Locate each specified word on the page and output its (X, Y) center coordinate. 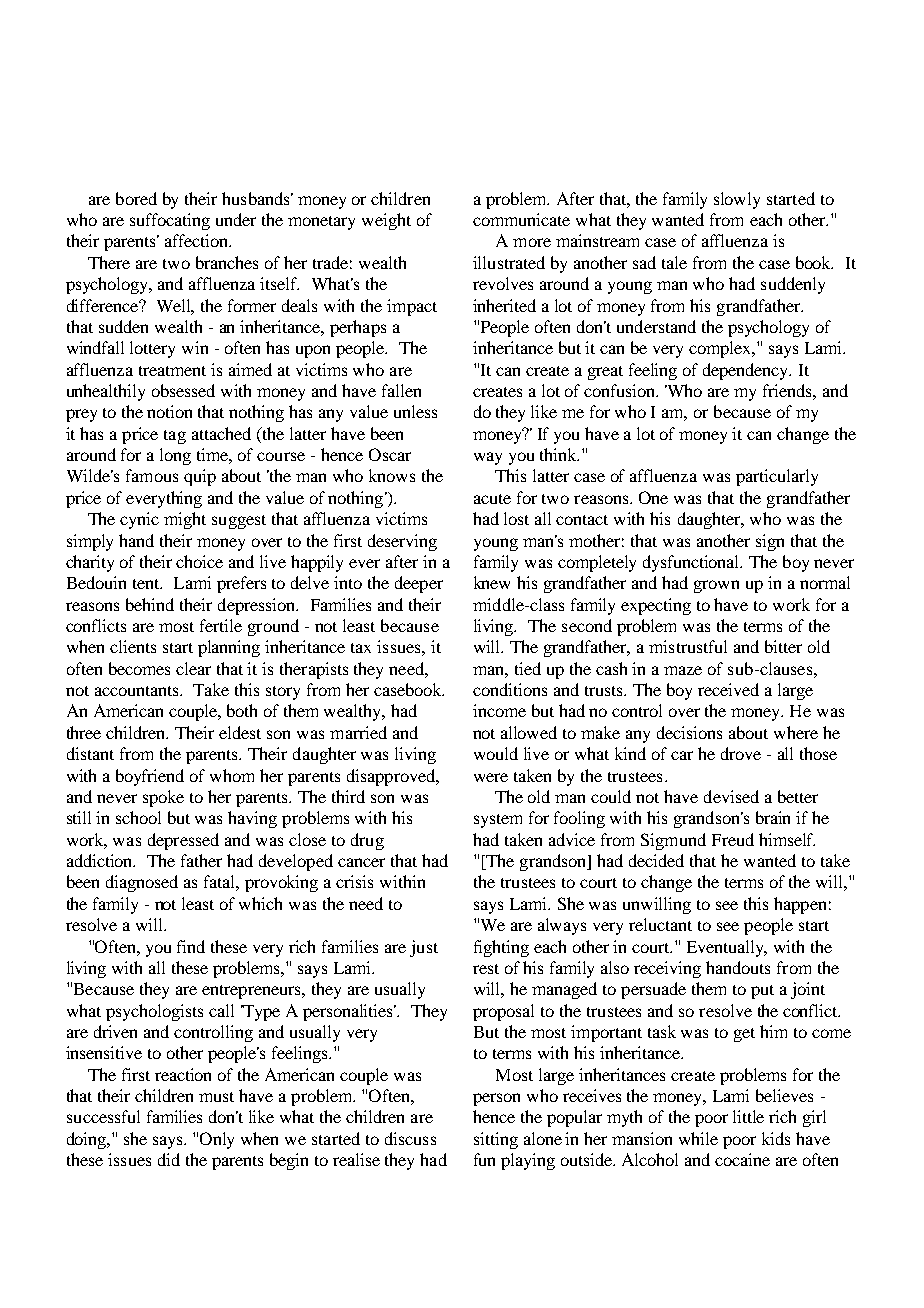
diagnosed (142, 883)
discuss (410, 1138)
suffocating (170, 221)
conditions (510, 689)
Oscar (390, 454)
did (169, 1159)
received (728, 689)
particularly (777, 477)
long (175, 456)
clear (193, 668)
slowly (737, 200)
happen (800, 905)
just (424, 948)
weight (386, 221)
